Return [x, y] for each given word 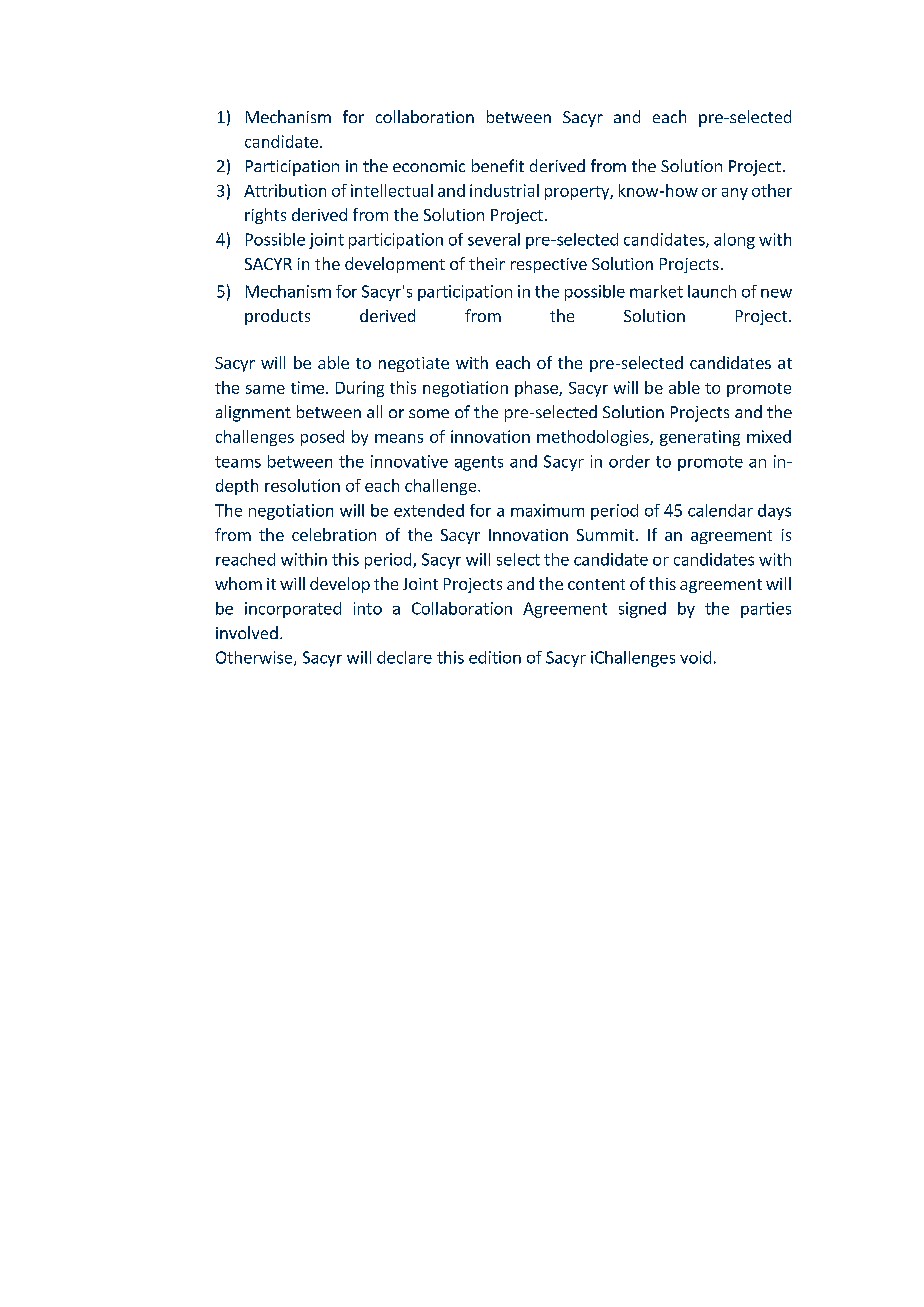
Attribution [285, 190]
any [735, 194]
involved [247, 632]
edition [495, 657]
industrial [504, 190]
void [695, 657]
